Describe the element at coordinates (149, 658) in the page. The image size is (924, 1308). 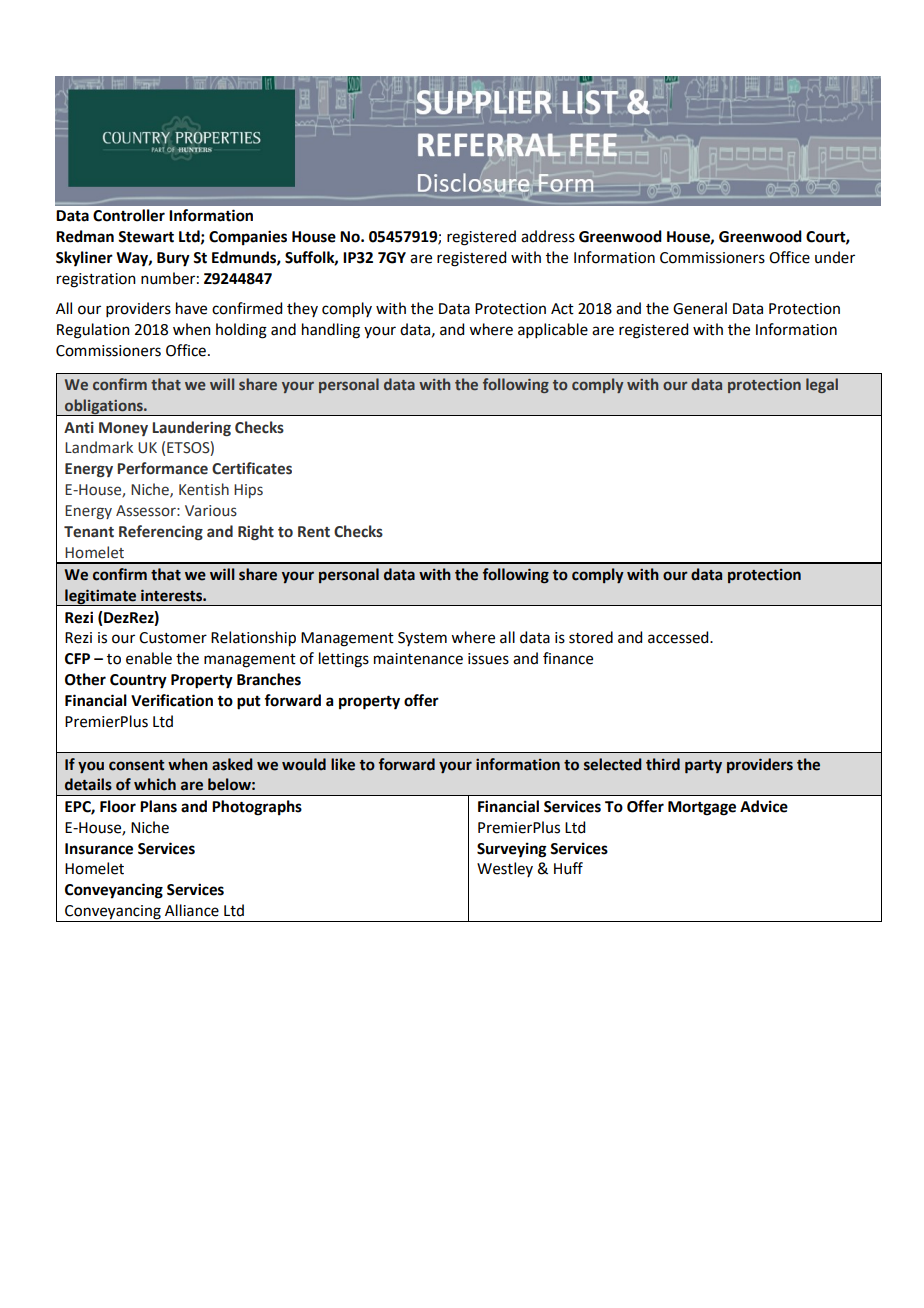
I see `enable` at that location.
